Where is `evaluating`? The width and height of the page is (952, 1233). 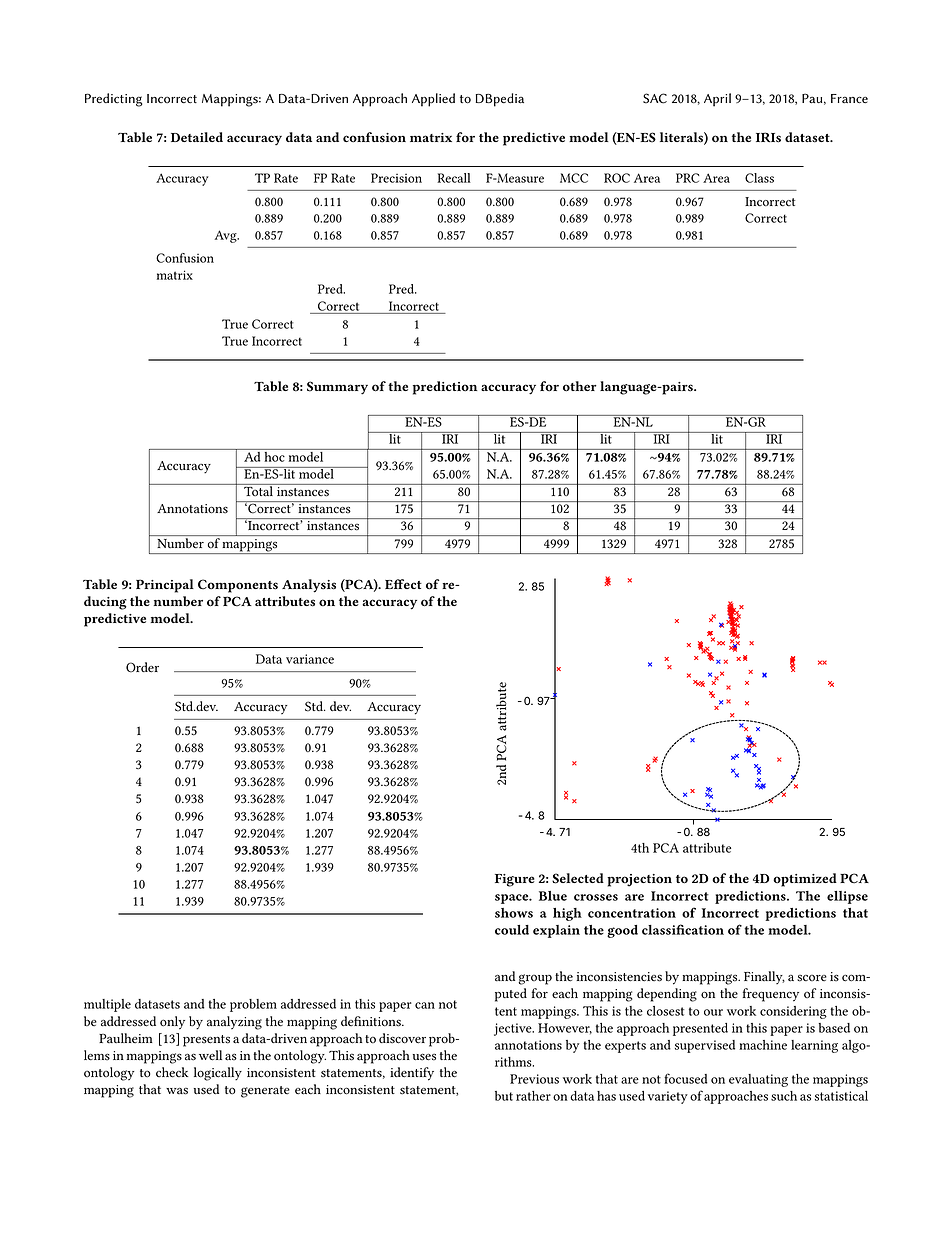 evaluating is located at coordinates (758, 1080).
